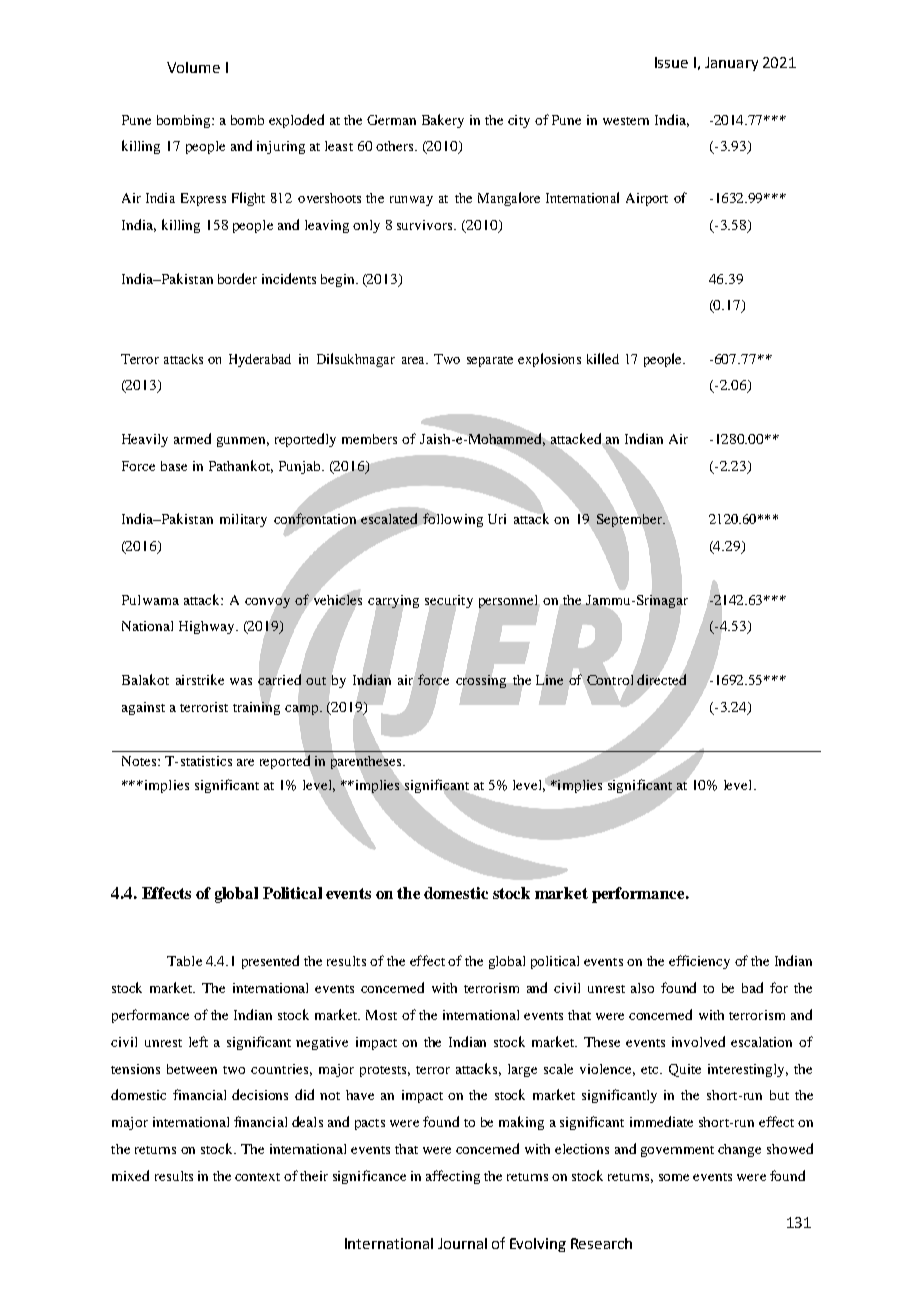 The width and height of the image is (924, 1307). What do you see at coordinates (257, 1177) in the image?
I see `context` at bounding box center [257, 1177].
